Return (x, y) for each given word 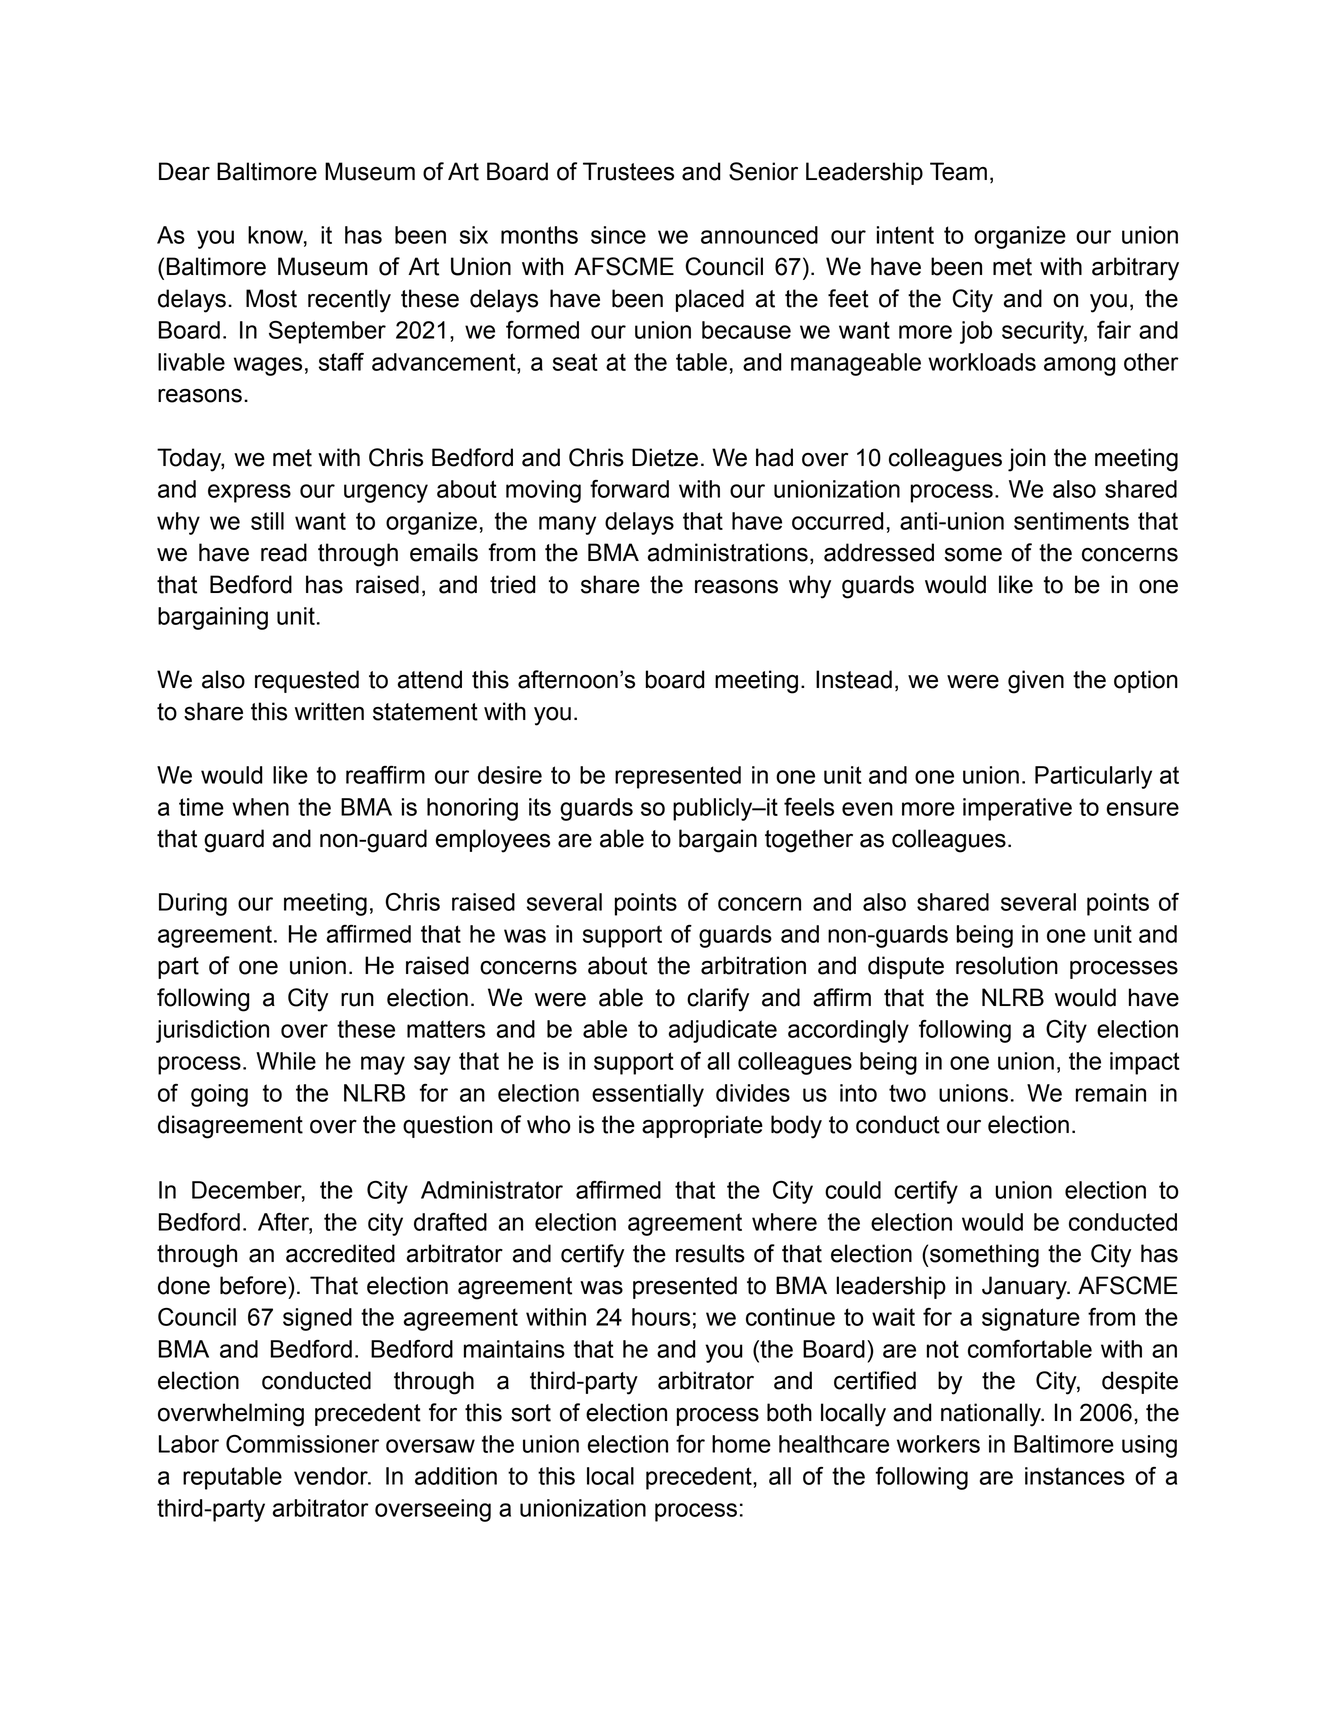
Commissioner (302, 1444)
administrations (727, 552)
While (286, 1061)
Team (958, 171)
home (741, 1444)
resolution (1007, 965)
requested (307, 681)
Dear (184, 171)
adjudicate (723, 1031)
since (618, 235)
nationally (992, 1415)
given (1036, 682)
